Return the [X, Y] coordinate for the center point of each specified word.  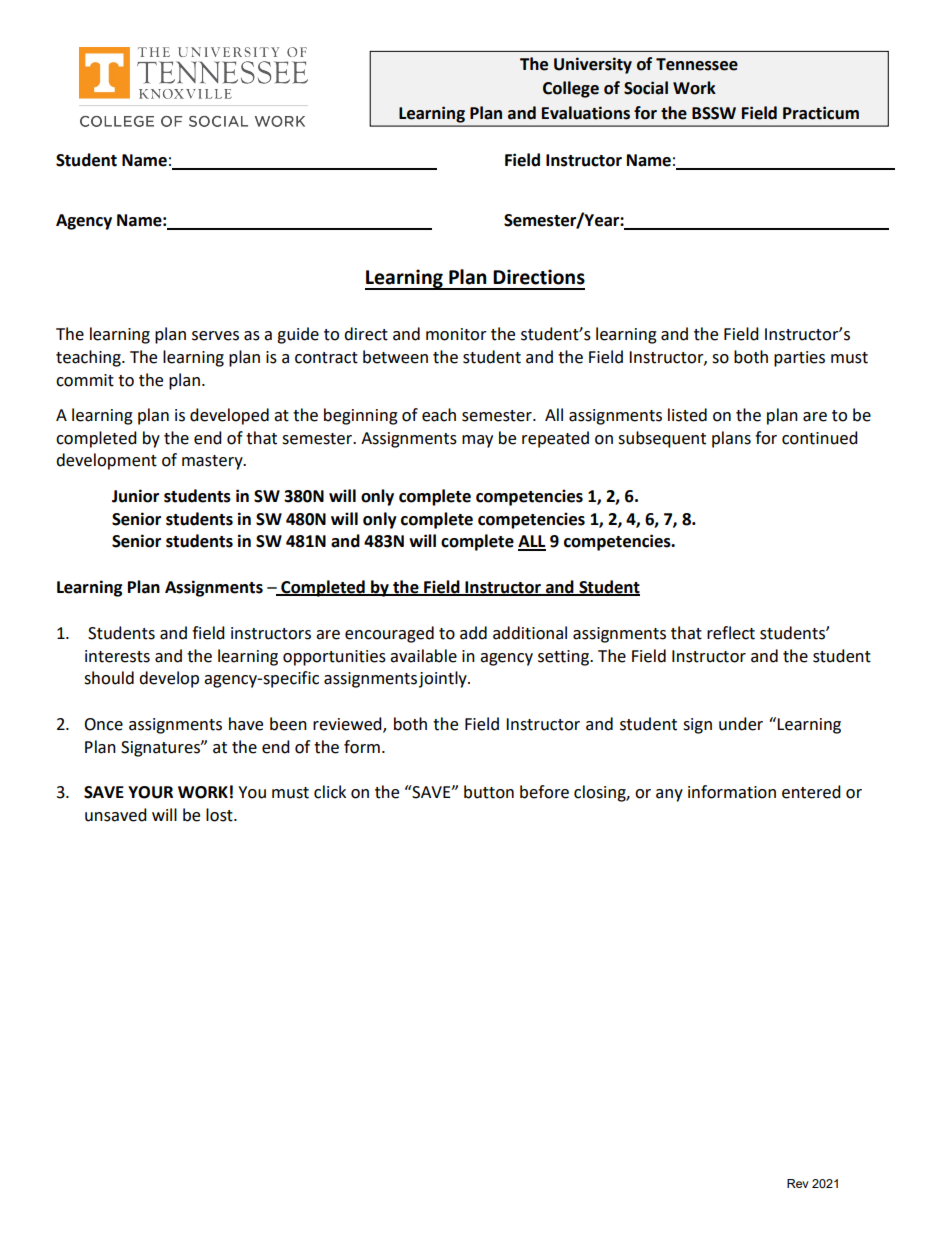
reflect [731, 633]
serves [215, 336]
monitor [456, 334]
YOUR [150, 792]
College [571, 89]
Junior [135, 496]
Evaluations [586, 113]
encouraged [389, 634]
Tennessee [697, 64]
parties [799, 359]
